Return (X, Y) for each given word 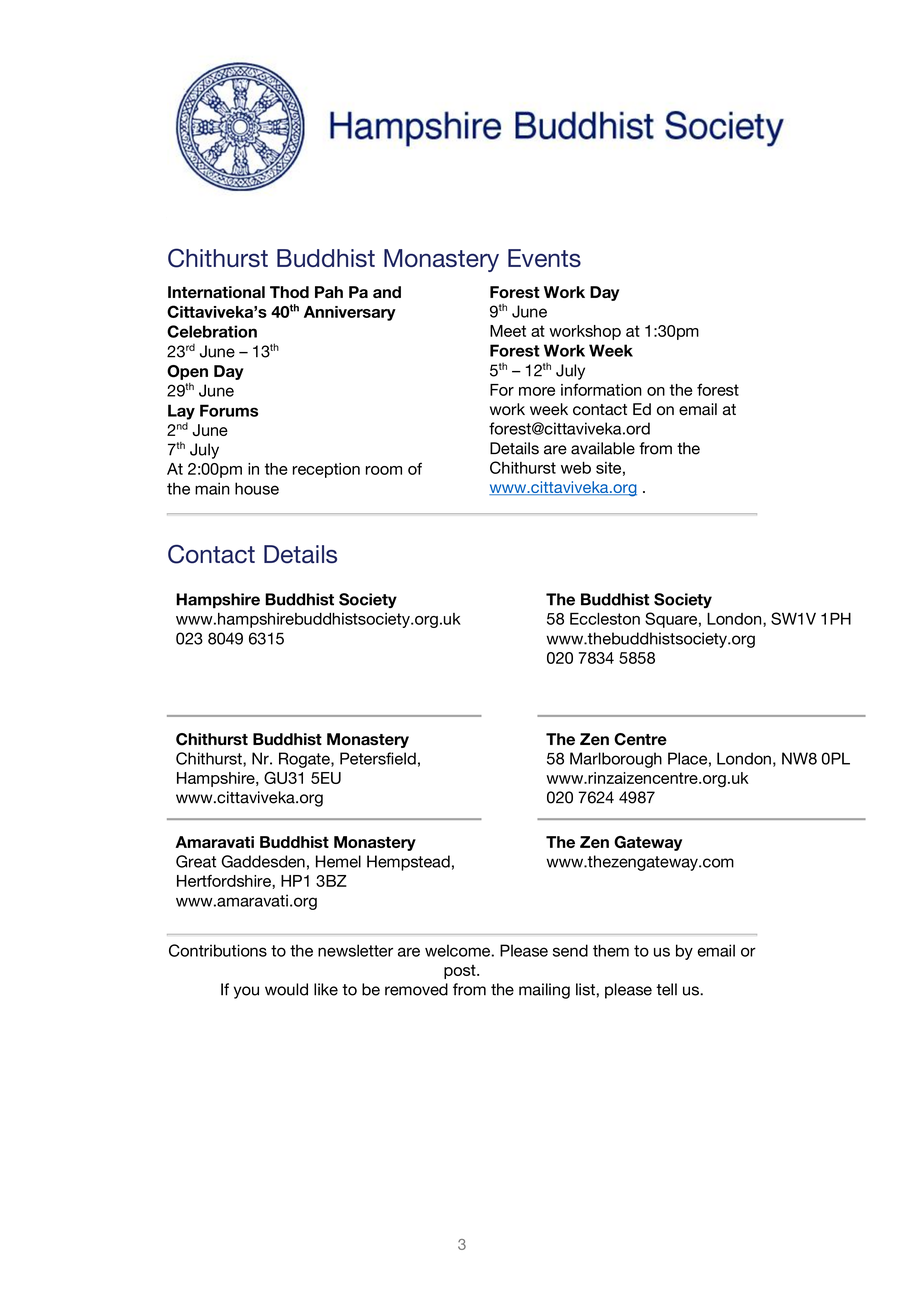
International (216, 292)
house (257, 488)
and (387, 292)
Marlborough (616, 760)
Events (544, 258)
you (246, 992)
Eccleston (605, 619)
